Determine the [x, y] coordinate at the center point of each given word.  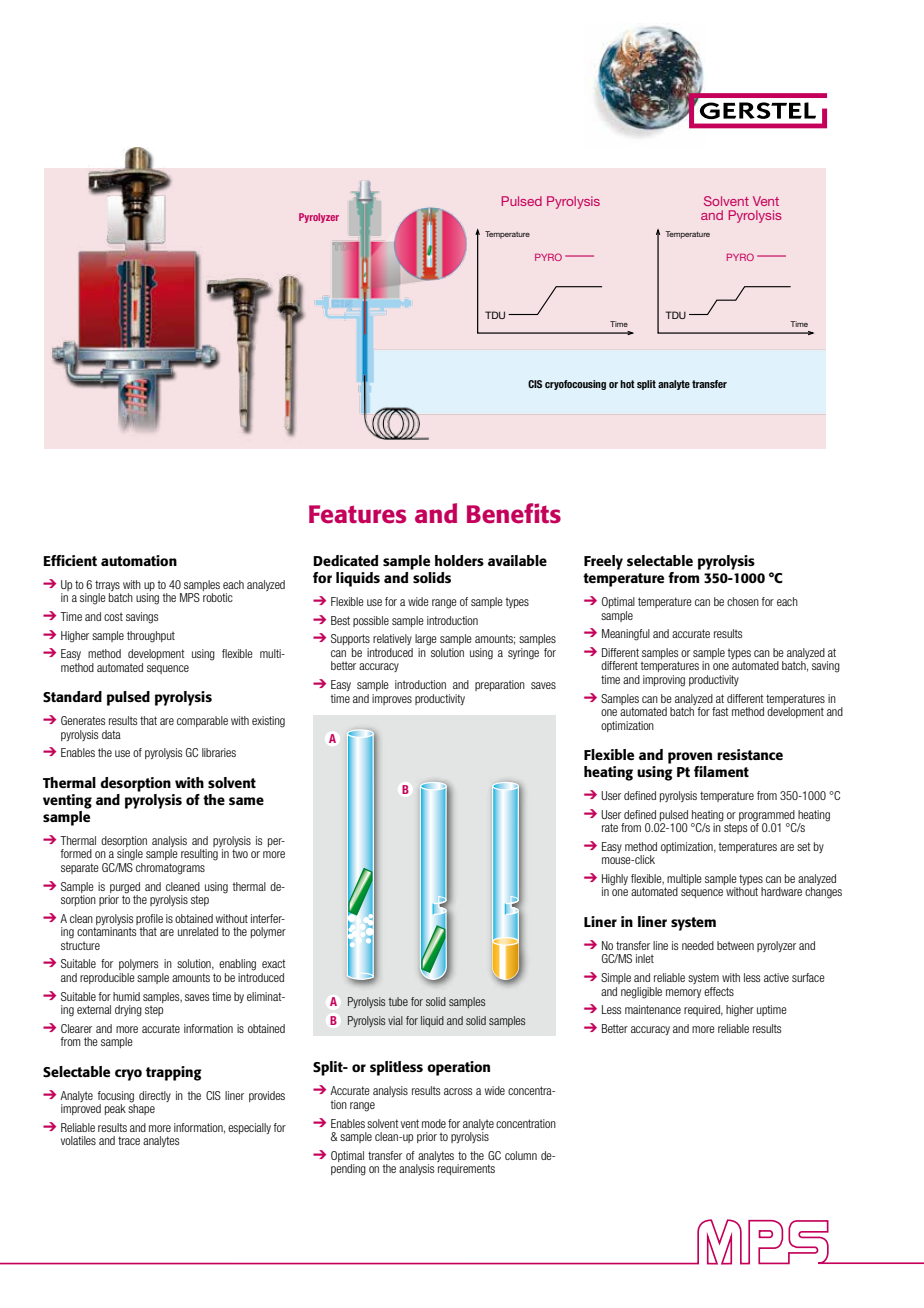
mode [434, 1123]
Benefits [514, 513]
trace [129, 1140]
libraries [219, 752]
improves [392, 699]
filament [721, 771]
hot [627, 384]
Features [357, 514]
